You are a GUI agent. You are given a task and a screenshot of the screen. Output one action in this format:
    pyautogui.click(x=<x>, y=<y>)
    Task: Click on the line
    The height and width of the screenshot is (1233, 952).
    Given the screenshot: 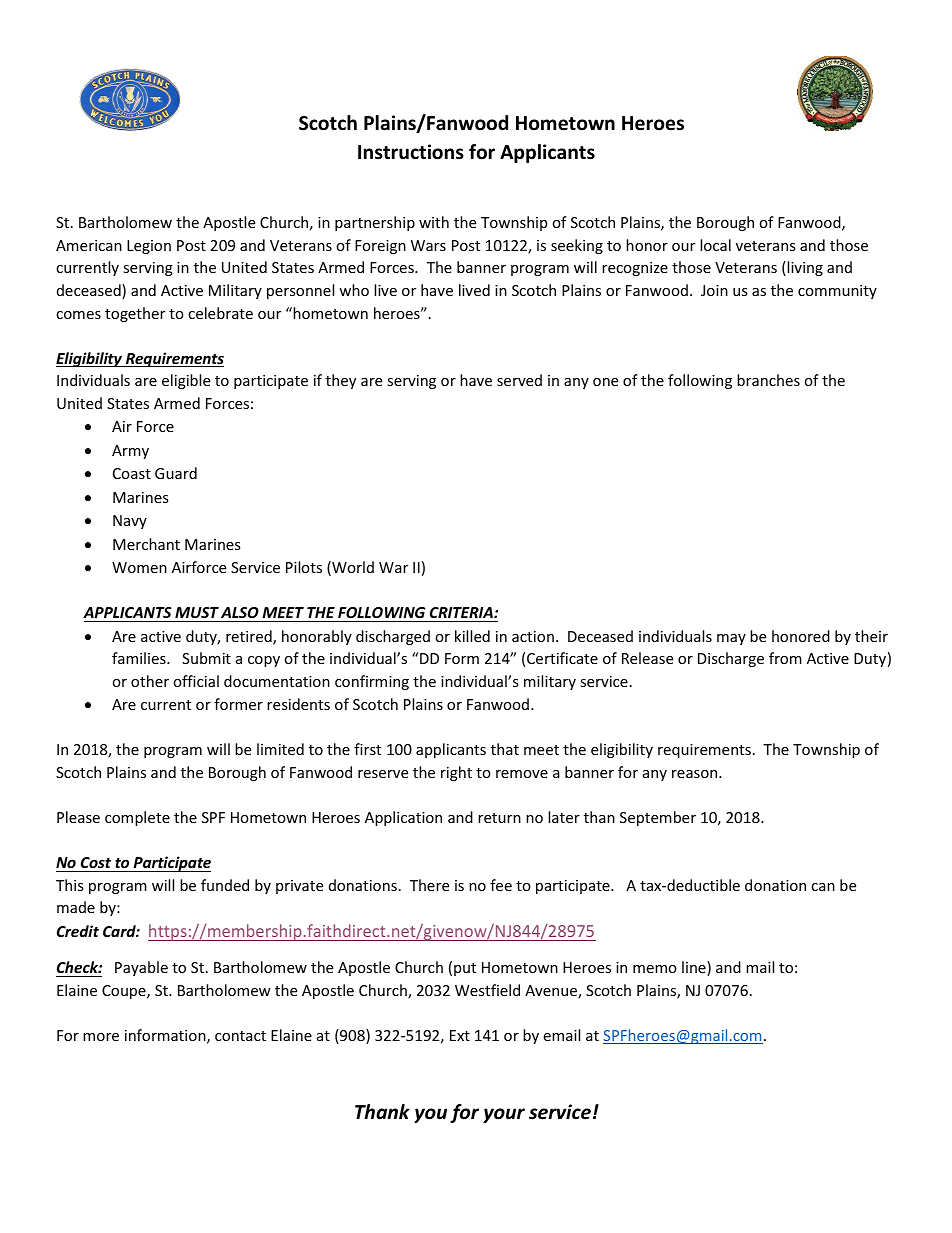 What is the action you would take?
    pyautogui.click(x=695, y=968)
